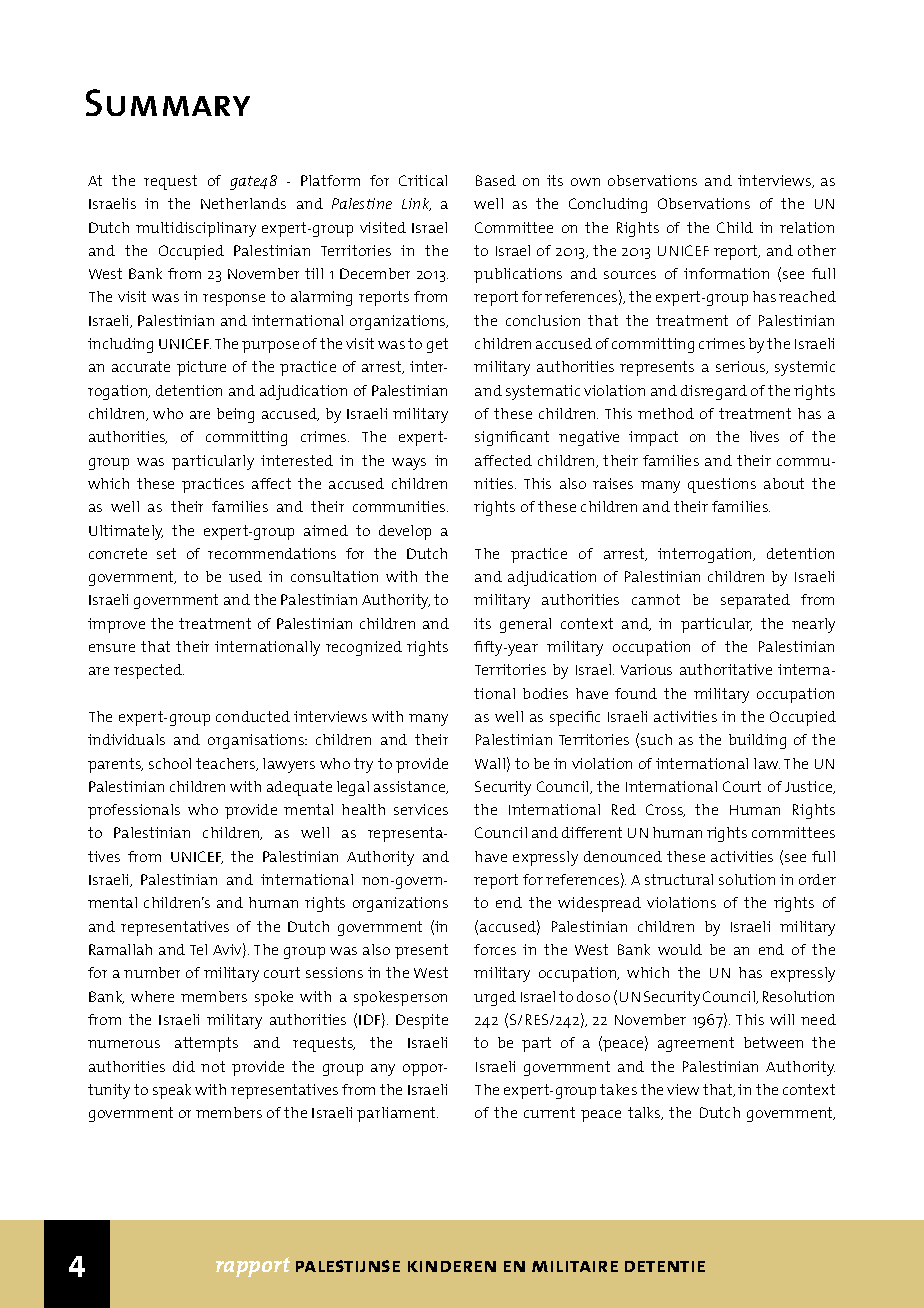 The width and height of the screenshot is (924, 1308). I want to click on urged, so click(495, 998).
